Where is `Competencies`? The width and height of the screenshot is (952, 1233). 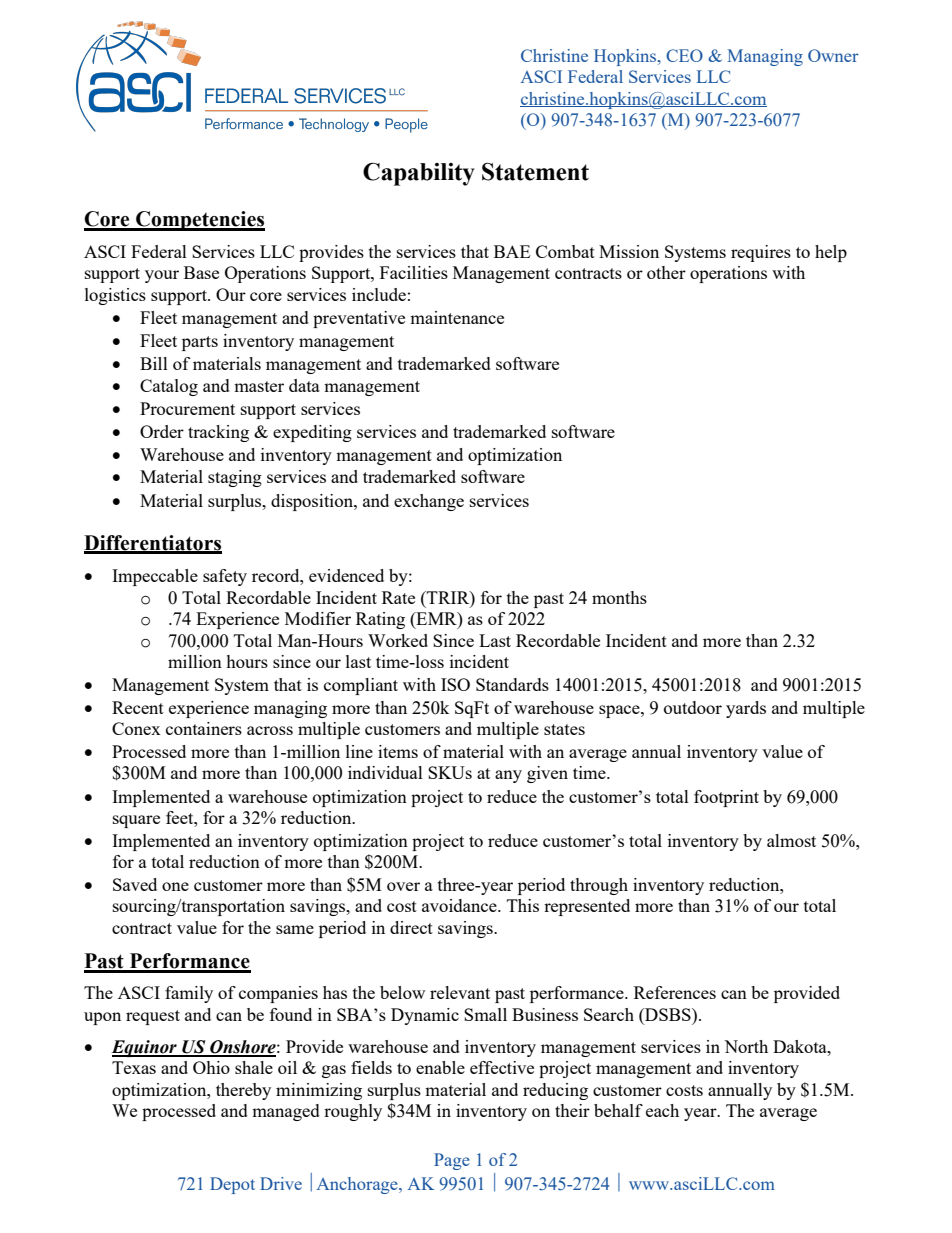
Competencies is located at coordinates (199, 221).
